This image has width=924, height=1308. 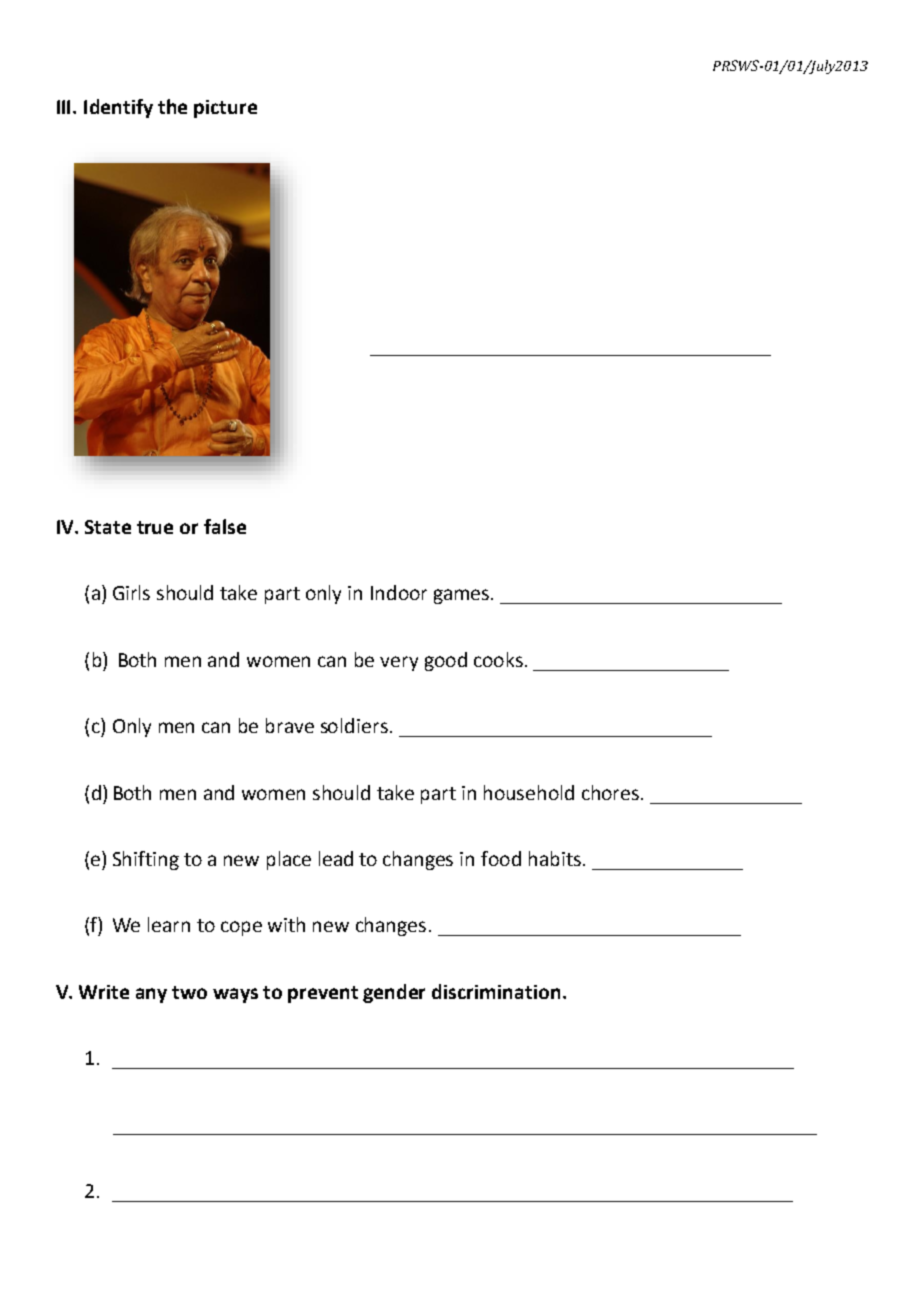 What do you see at coordinates (118, 108) in the image?
I see `Identify` at bounding box center [118, 108].
